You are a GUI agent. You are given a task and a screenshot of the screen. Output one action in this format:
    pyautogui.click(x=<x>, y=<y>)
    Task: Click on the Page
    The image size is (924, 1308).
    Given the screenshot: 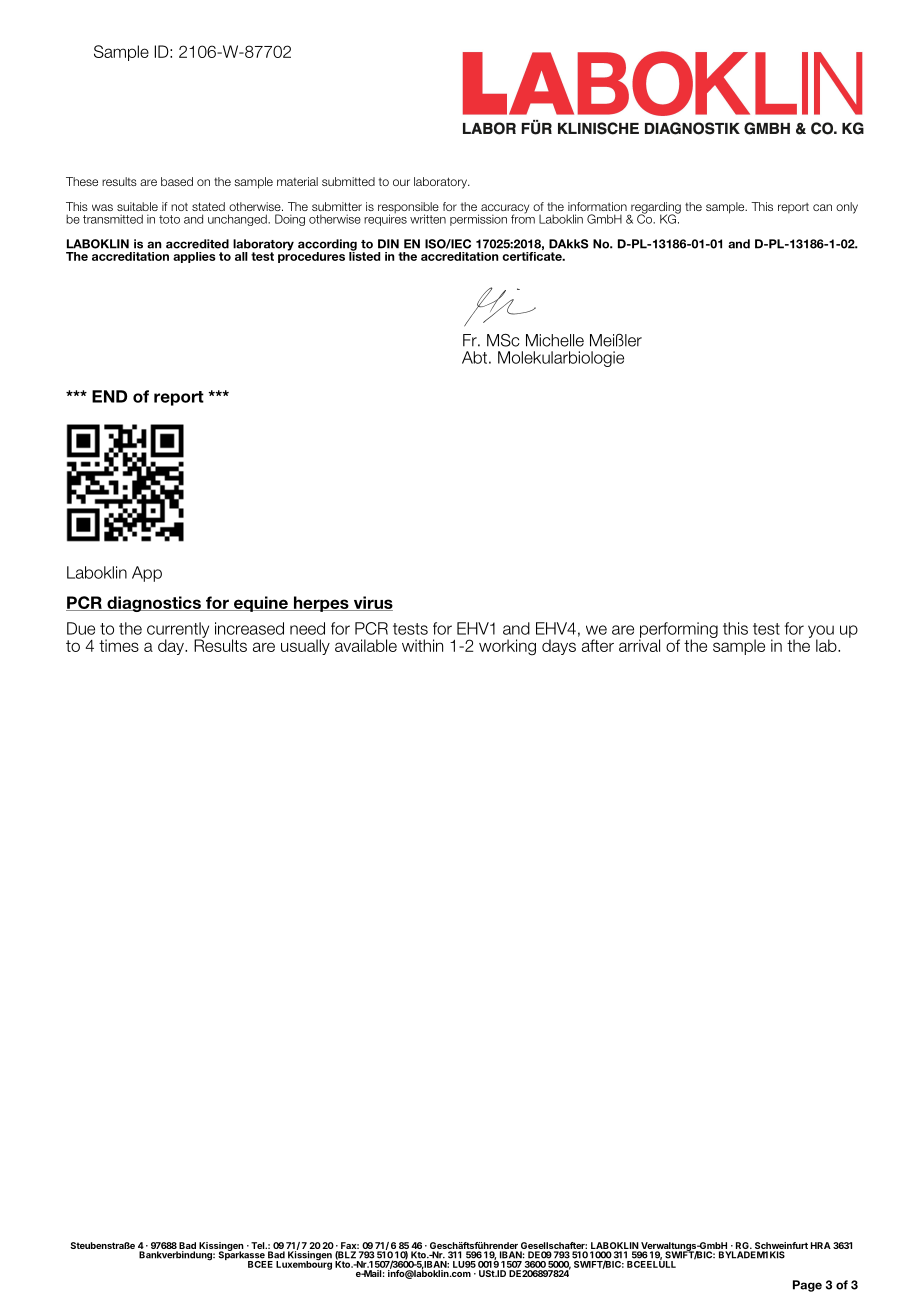 What is the action you would take?
    pyautogui.click(x=807, y=1286)
